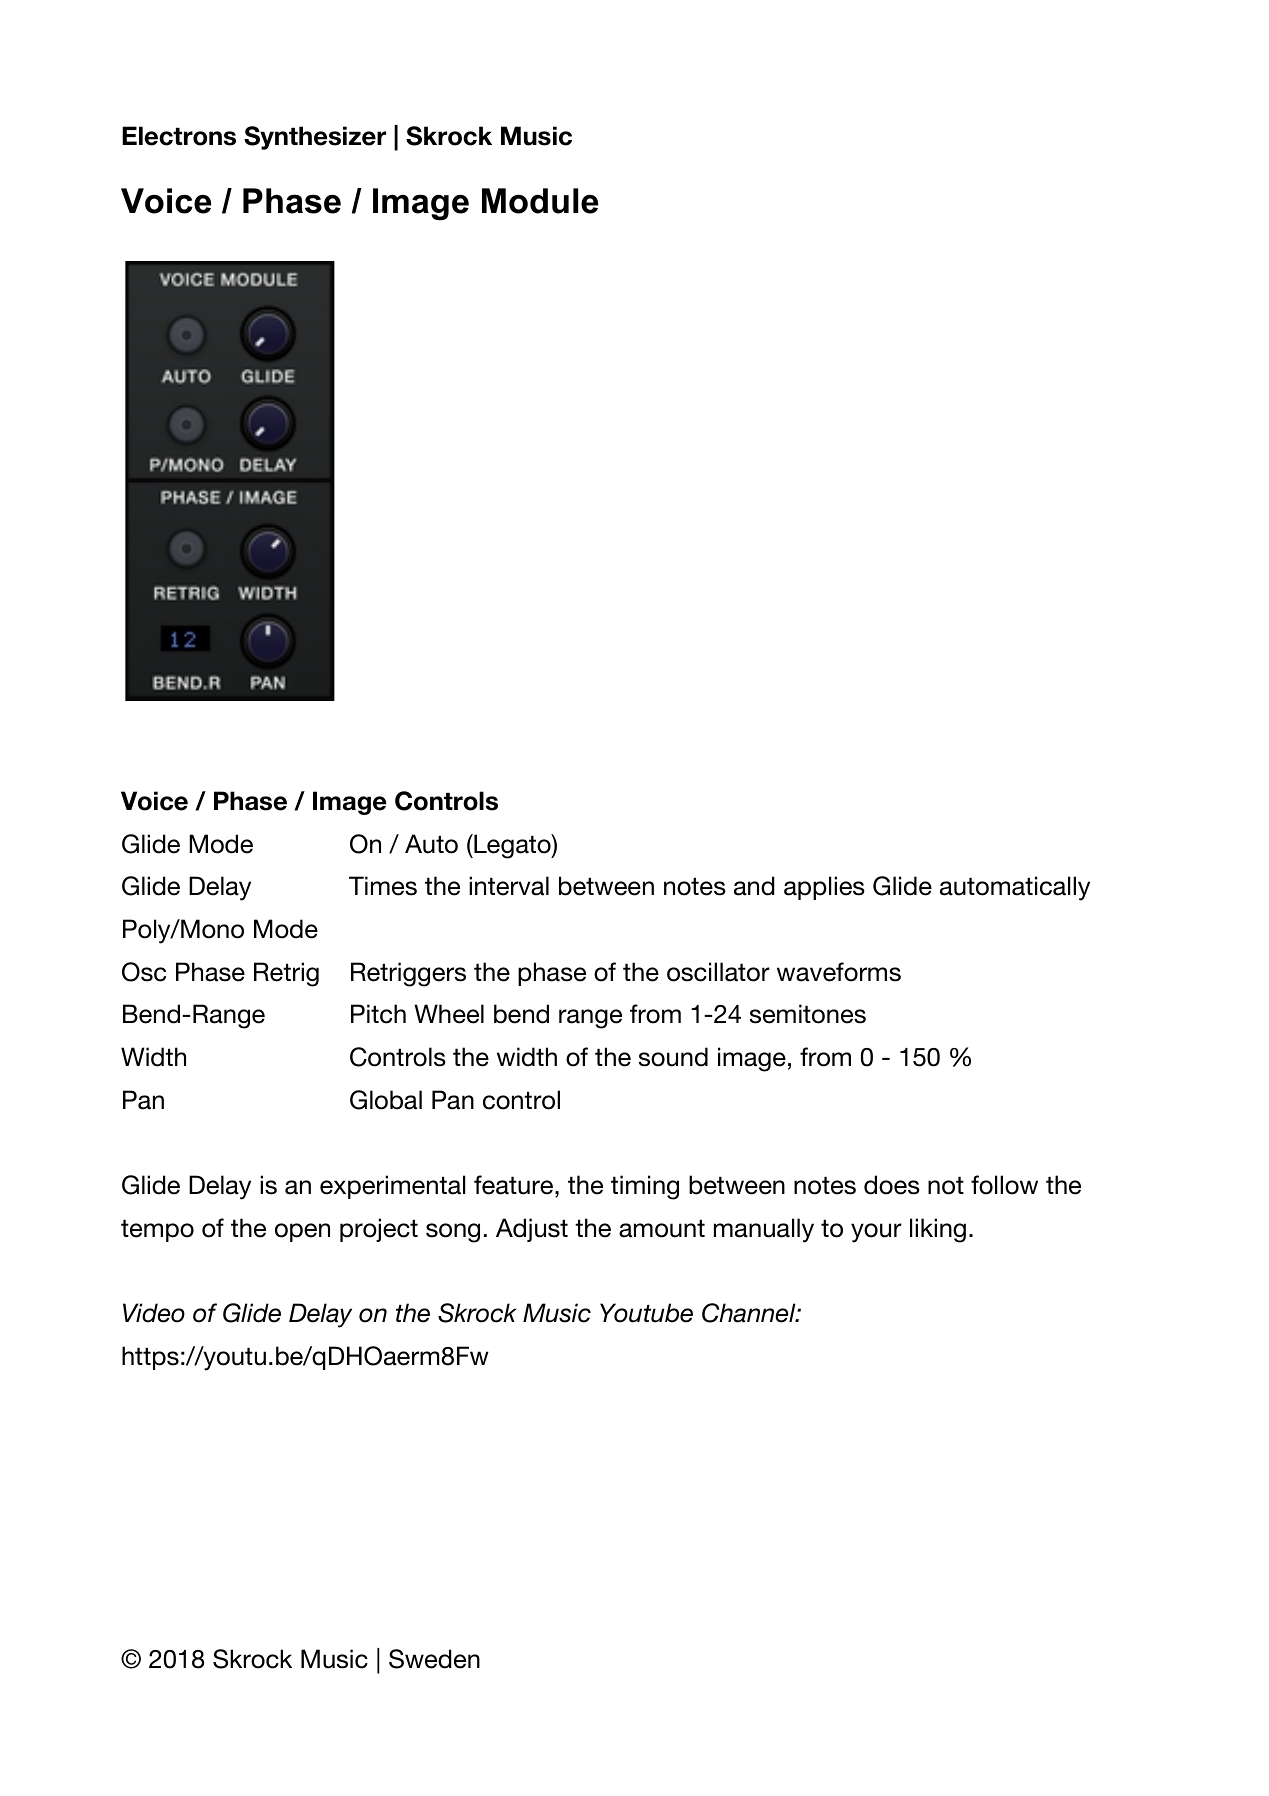  What do you see at coordinates (718, 972) in the image?
I see `oscillator` at bounding box center [718, 972].
